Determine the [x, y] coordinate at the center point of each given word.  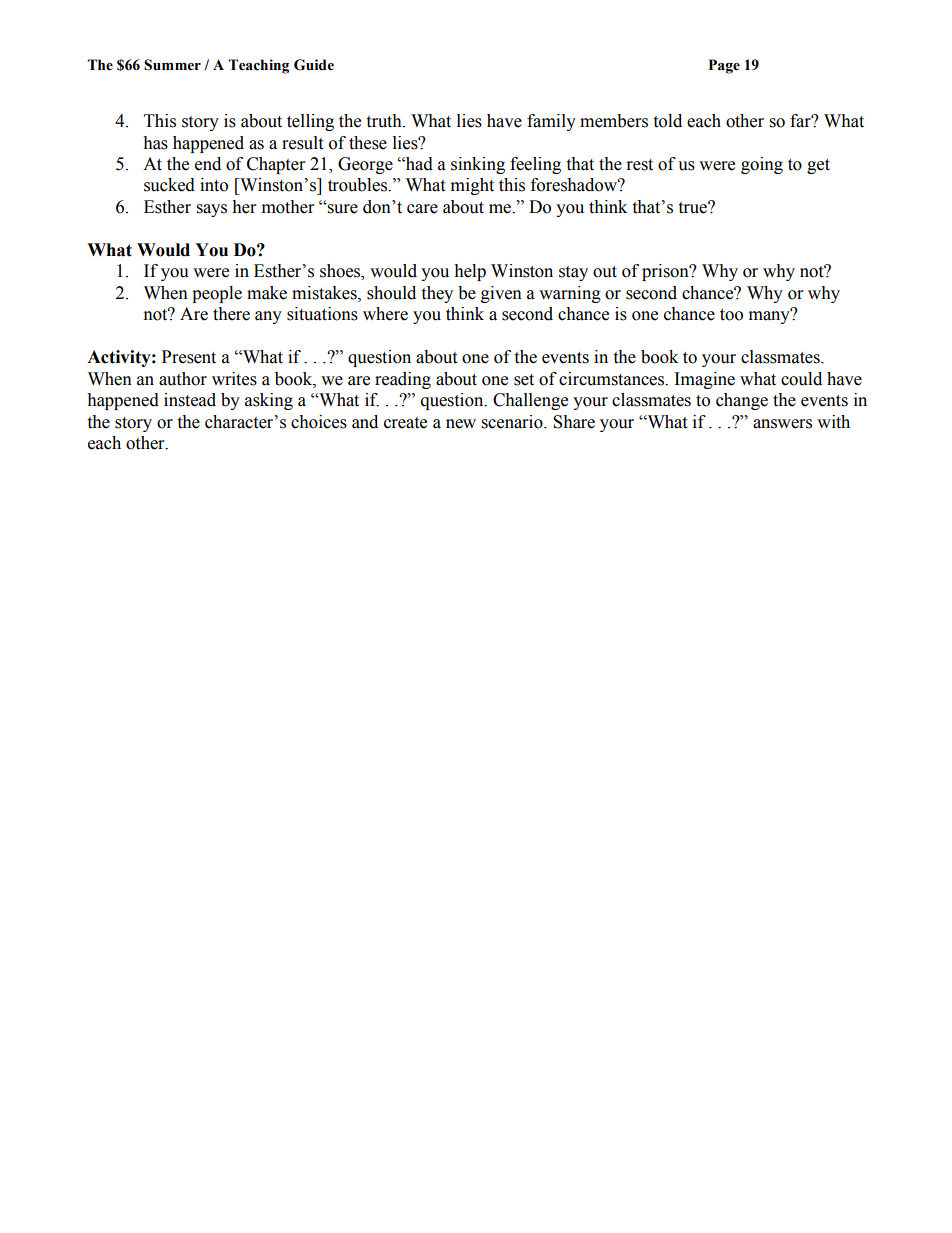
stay [573, 273]
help [470, 272]
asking [269, 401]
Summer [172, 65]
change [742, 401]
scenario [513, 422]
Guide [314, 65]
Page [724, 66]
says [212, 210]
